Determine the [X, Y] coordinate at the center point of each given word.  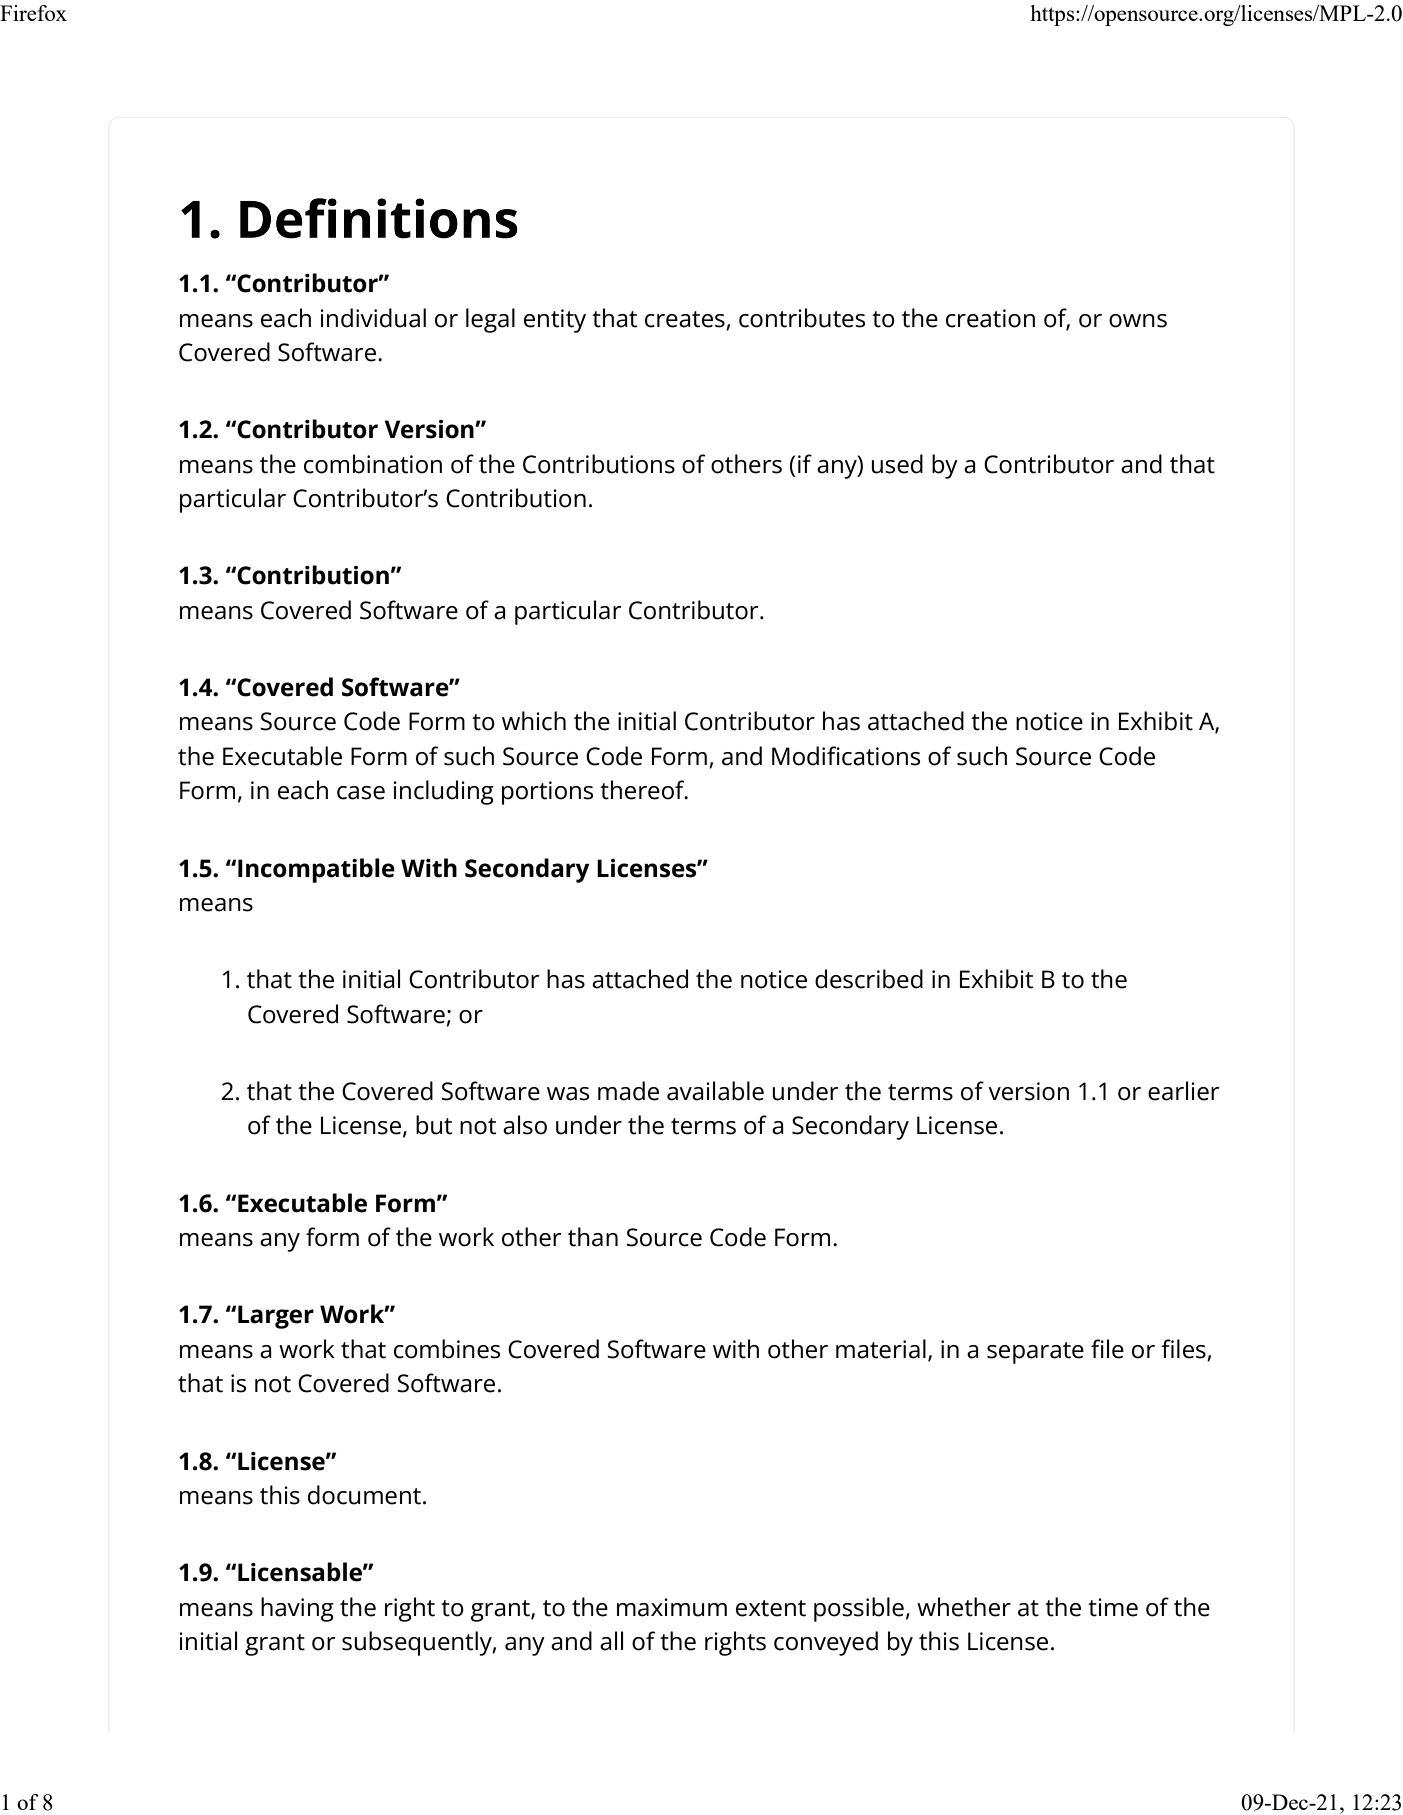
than [593, 1237]
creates [685, 319]
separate [1035, 1353]
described [869, 979]
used [897, 464]
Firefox [33, 13]
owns [1138, 321]
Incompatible [316, 870]
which [534, 721]
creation [990, 318]
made [628, 1091]
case [361, 793]
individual [373, 318]
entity [555, 321]
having [297, 1609]
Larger [276, 1317]
